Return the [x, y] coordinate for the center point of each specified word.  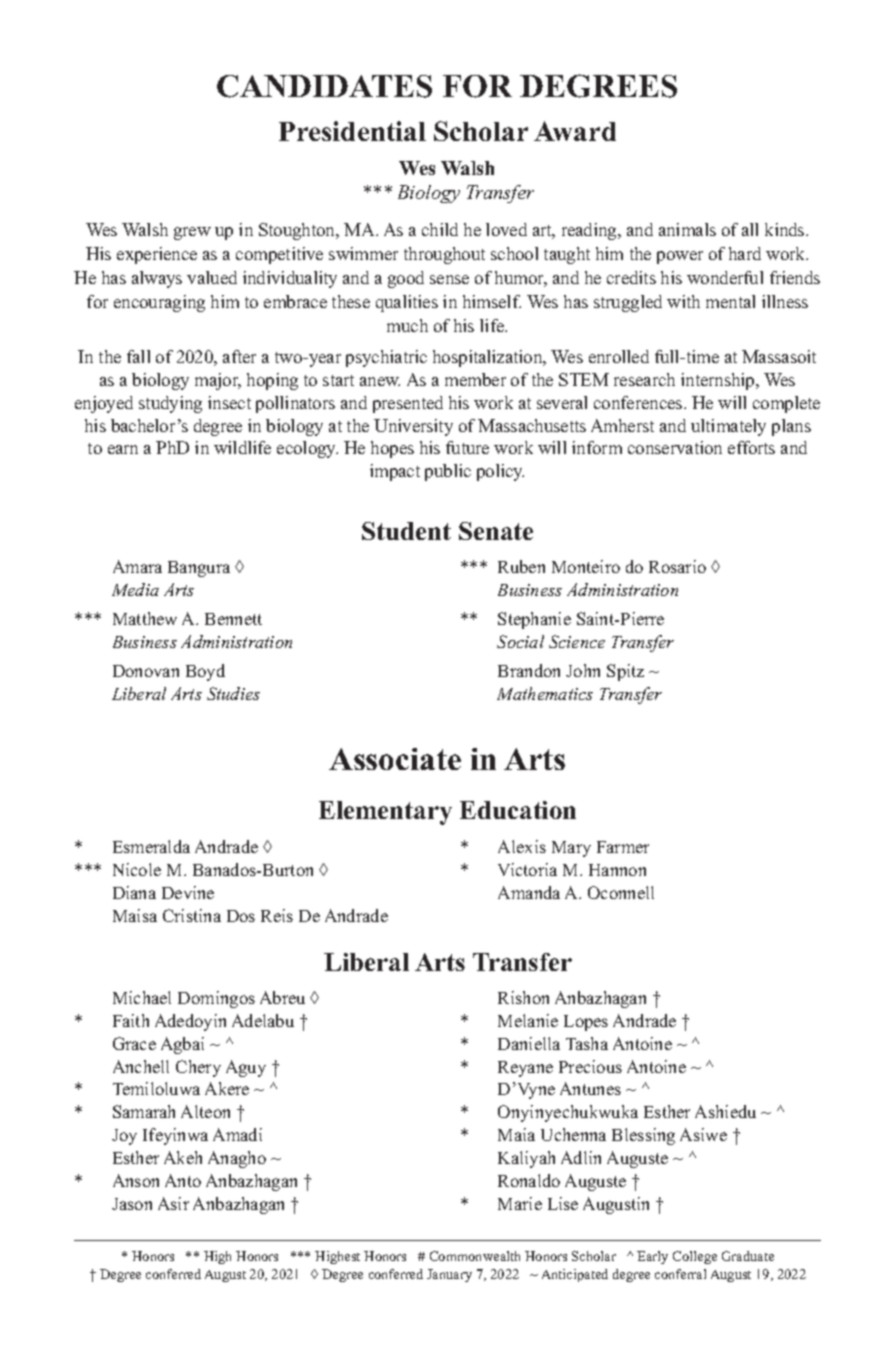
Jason [132, 1204]
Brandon [529, 670]
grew [192, 233]
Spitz [625, 672]
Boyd [205, 672]
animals [687, 229]
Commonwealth [475, 1256]
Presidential [352, 131]
